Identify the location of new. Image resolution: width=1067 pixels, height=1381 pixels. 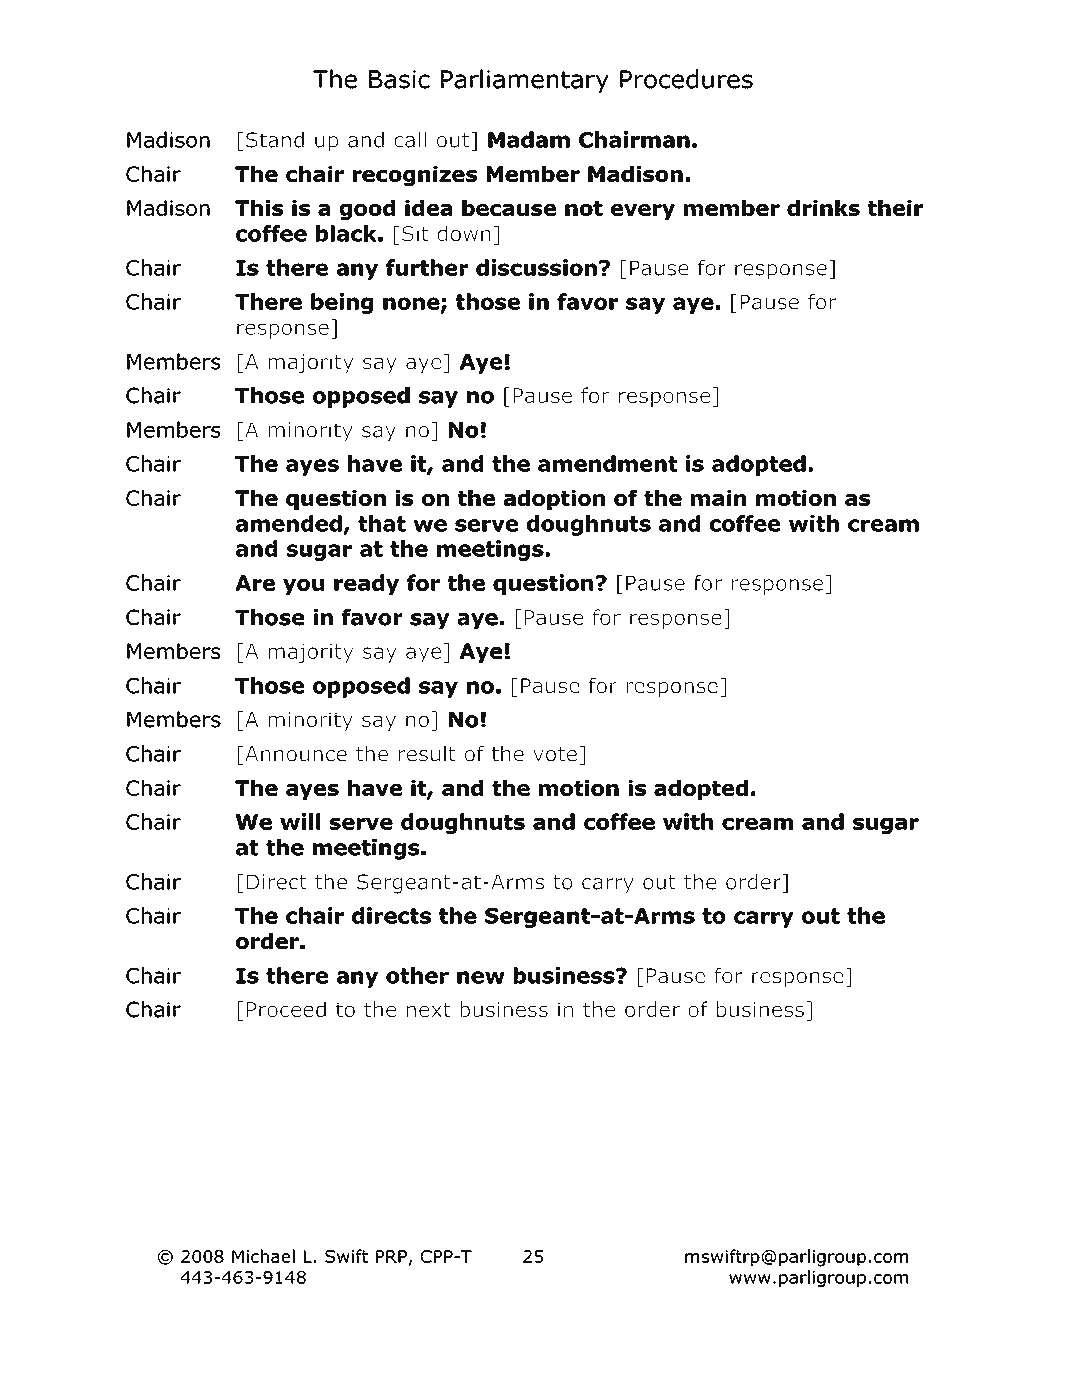
(481, 977).
